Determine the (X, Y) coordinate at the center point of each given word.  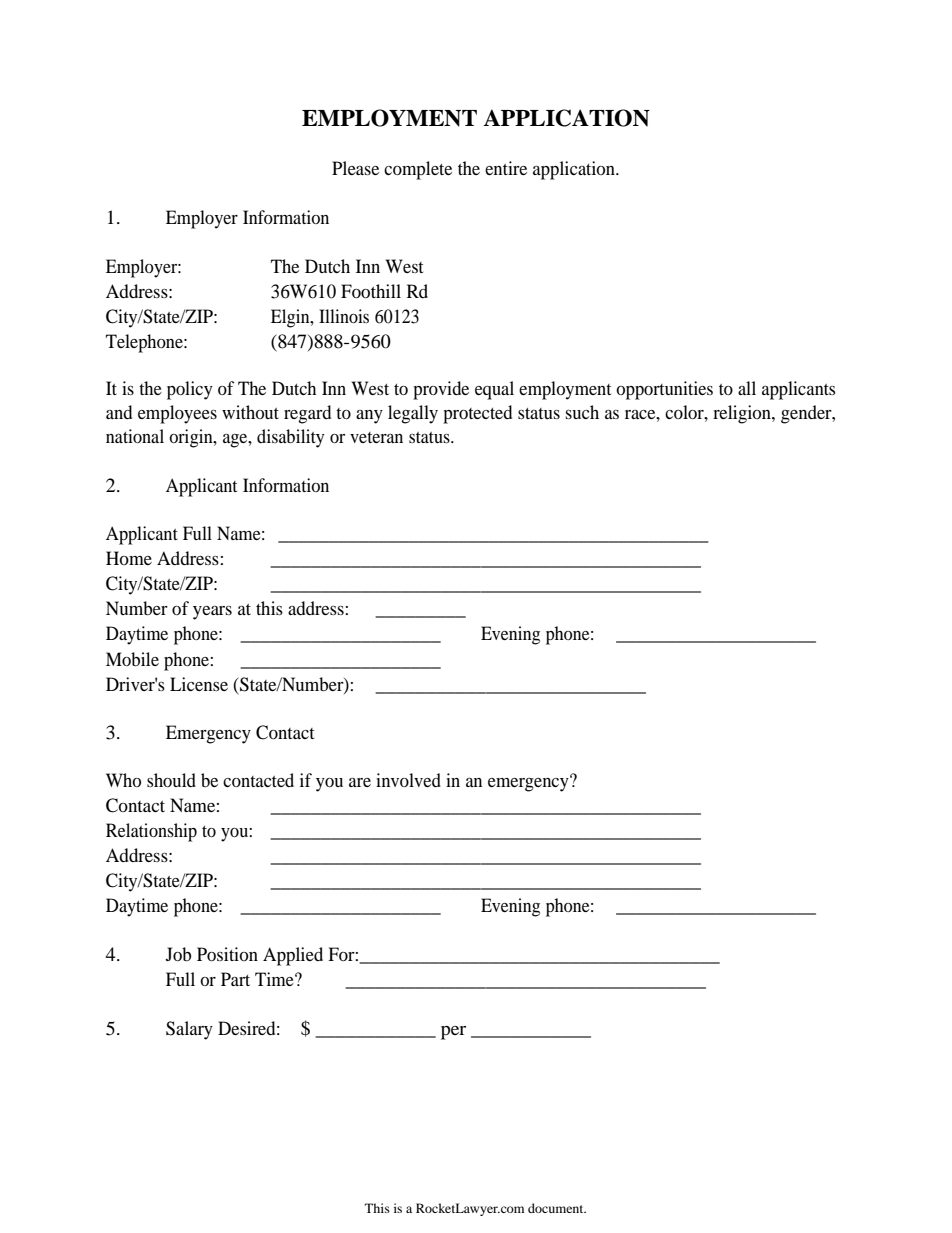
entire (506, 168)
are (360, 782)
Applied (293, 956)
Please (355, 168)
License (199, 684)
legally (413, 414)
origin (192, 438)
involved (408, 780)
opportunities (664, 390)
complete (418, 170)
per (453, 1033)
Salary (189, 1030)
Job (178, 954)
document (557, 1208)
